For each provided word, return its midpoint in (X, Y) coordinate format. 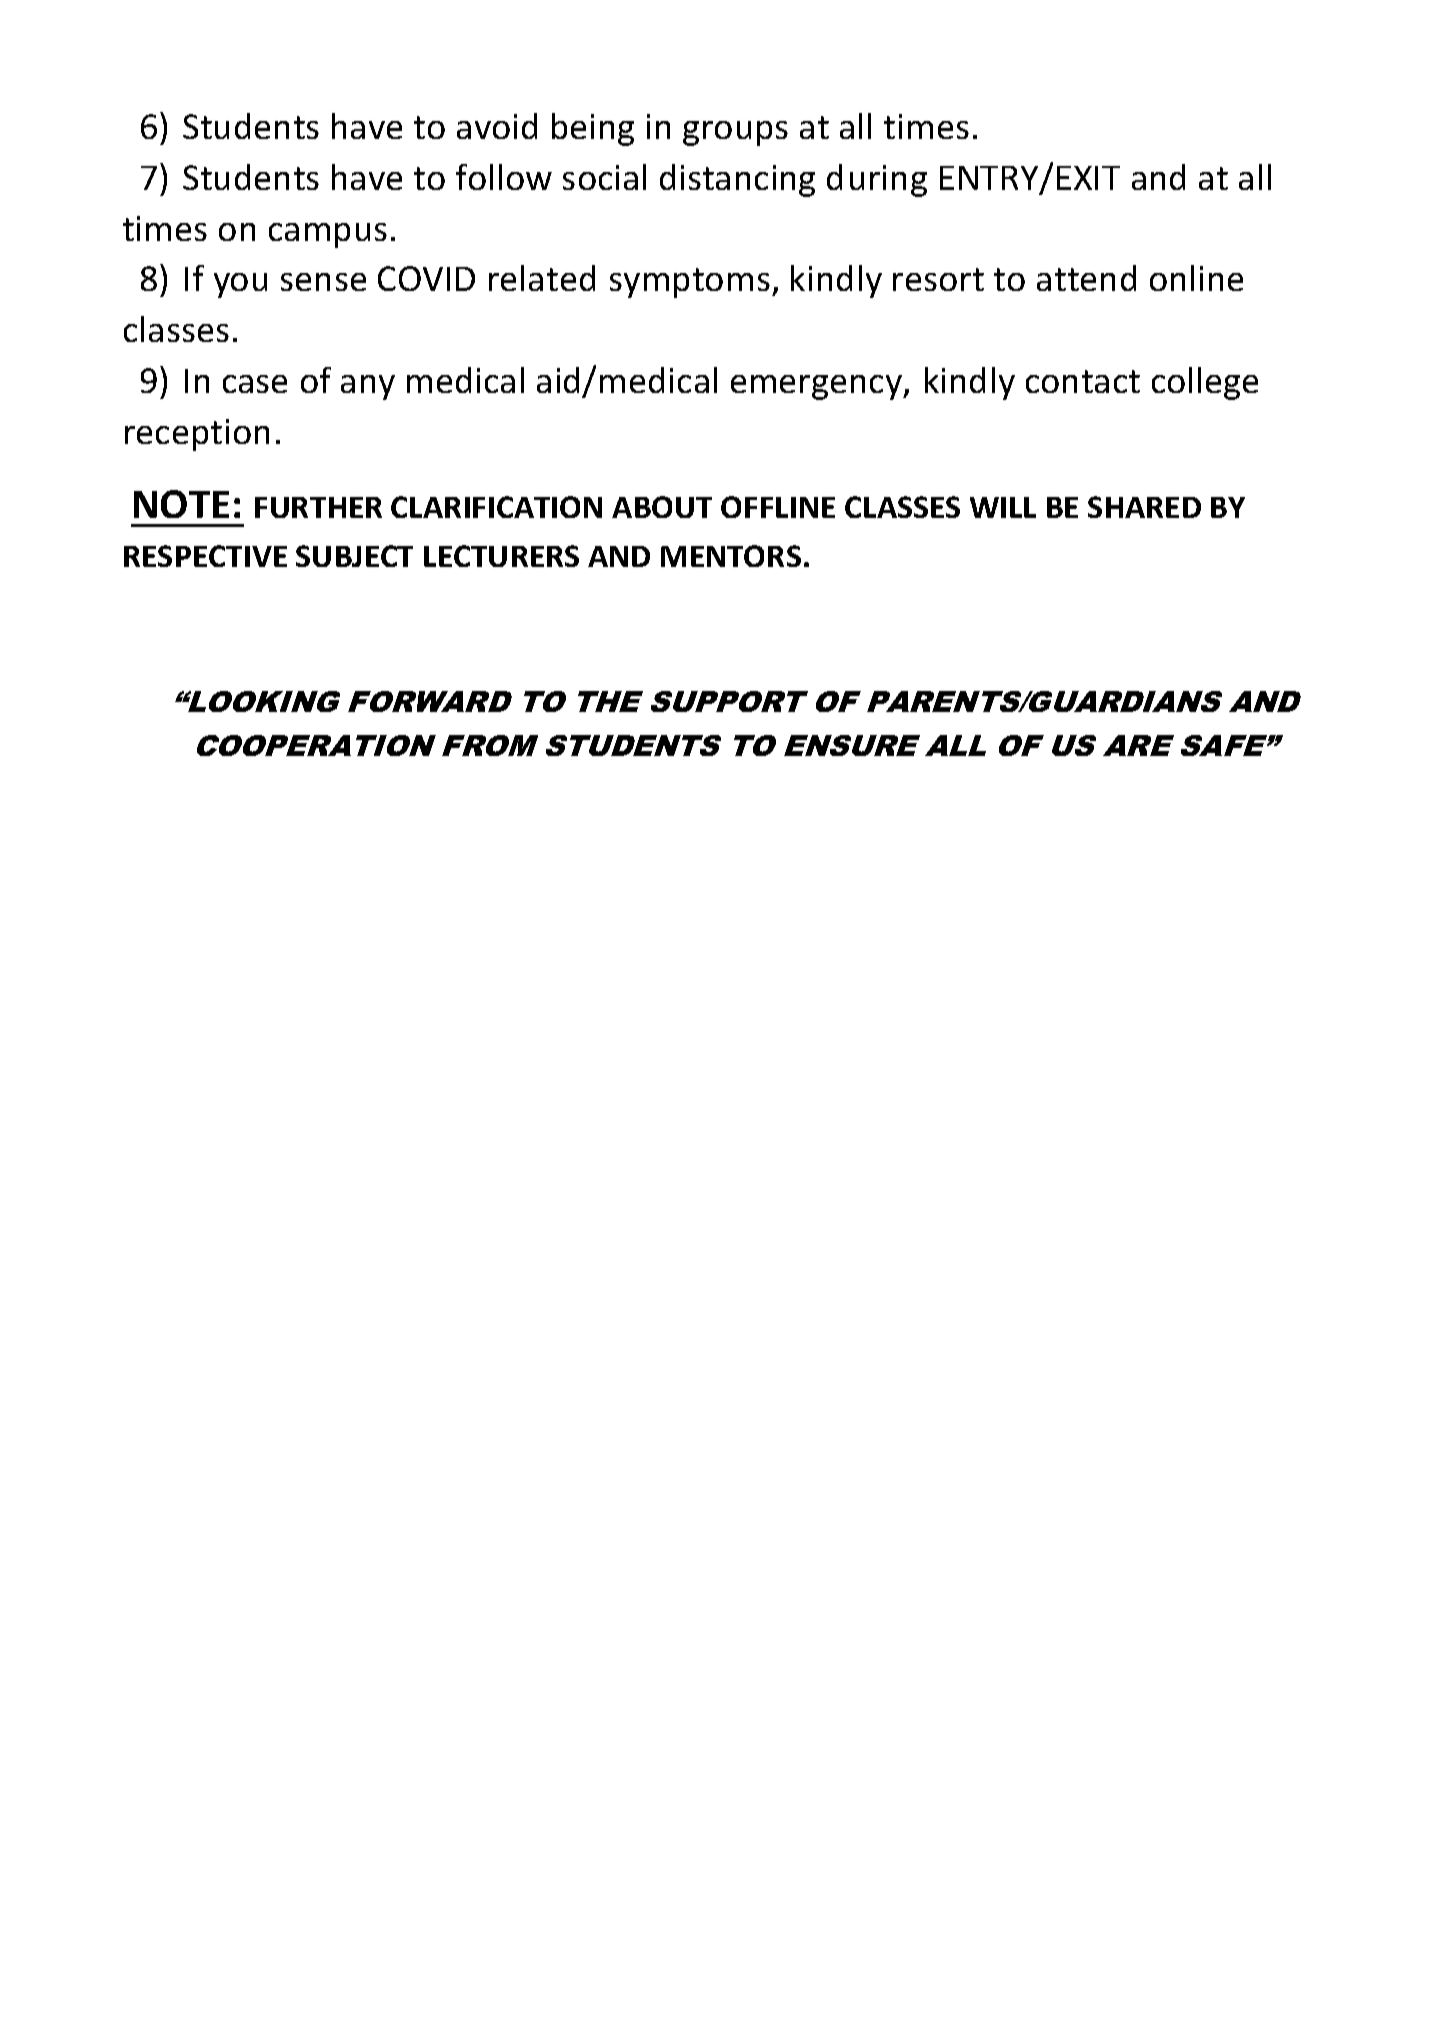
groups (735, 133)
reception (197, 435)
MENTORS (731, 556)
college (1205, 383)
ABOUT (662, 507)
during (877, 180)
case (255, 384)
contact (1083, 381)
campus (328, 235)
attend (1086, 278)
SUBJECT (354, 556)
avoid (497, 126)
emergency (817, 387)
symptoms (690, 283)
